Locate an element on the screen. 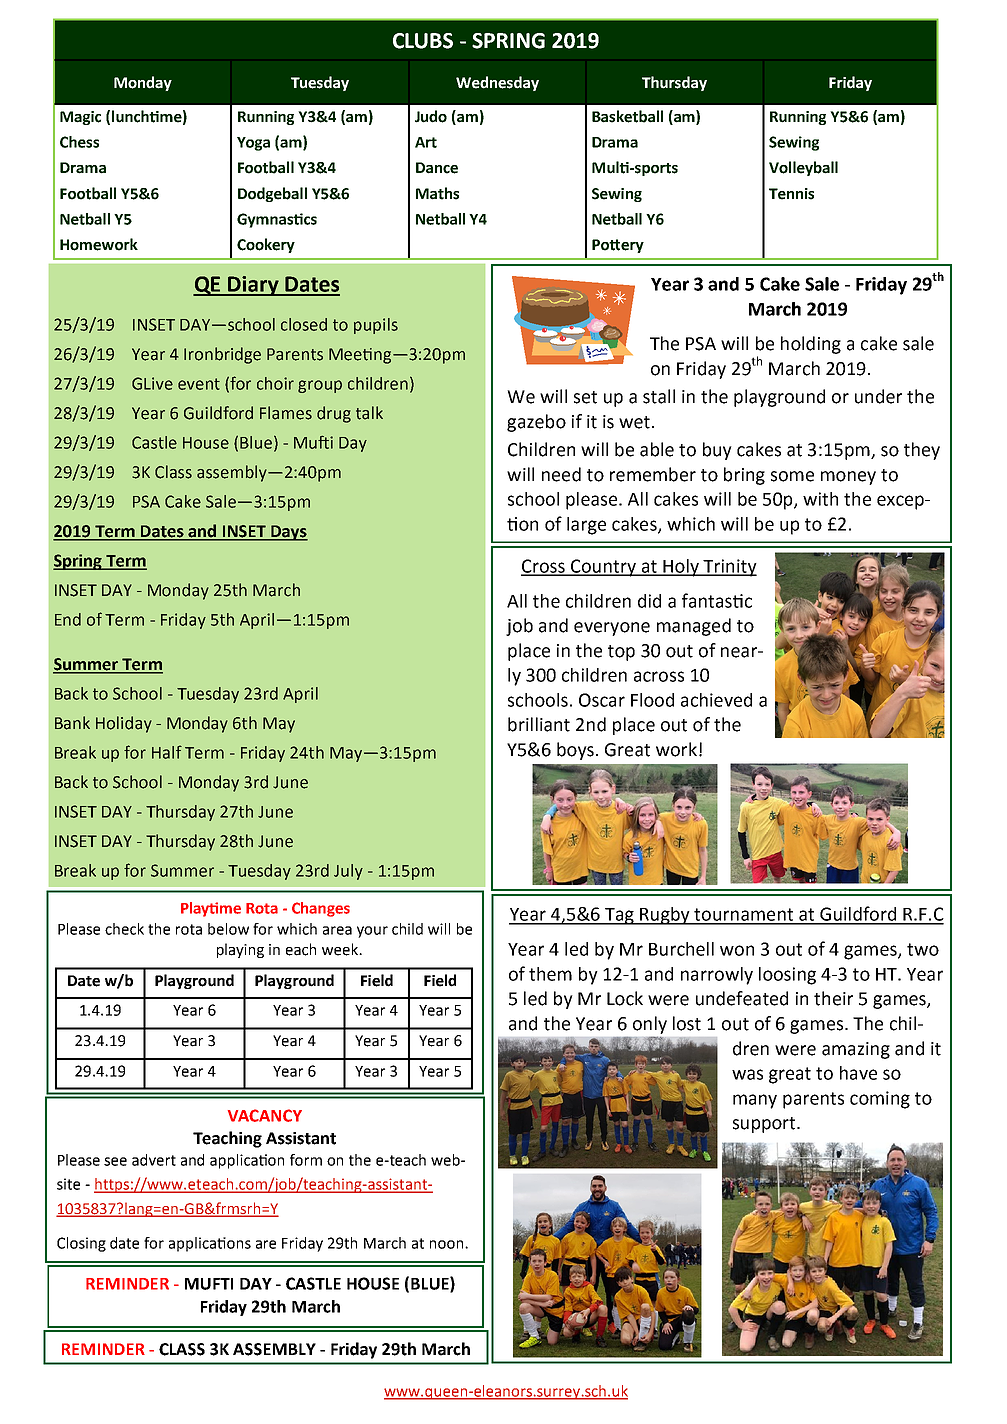 The width and height of the screenshot is (1007, 1424). won is located at coordinates (737, 950).
